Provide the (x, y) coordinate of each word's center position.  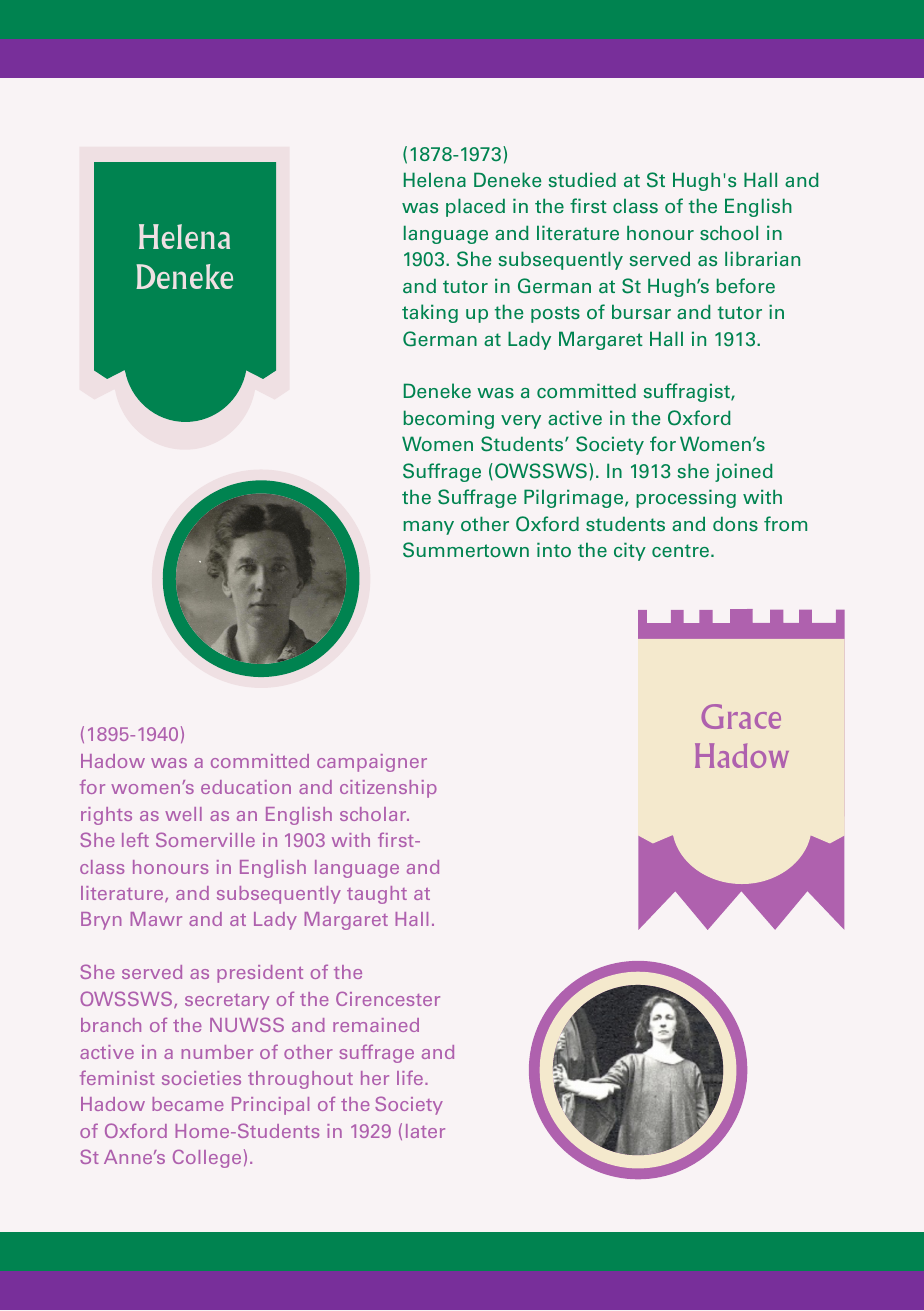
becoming (448, 419)
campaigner (372, 763)
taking (430, 313)
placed (475, 207)
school (729, 233)
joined (744, 472)
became (188, 1104)
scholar (374, 814)
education (246, 787)
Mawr (156, 919)
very (521, 422)
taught (377, 895)
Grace (741, 716)
